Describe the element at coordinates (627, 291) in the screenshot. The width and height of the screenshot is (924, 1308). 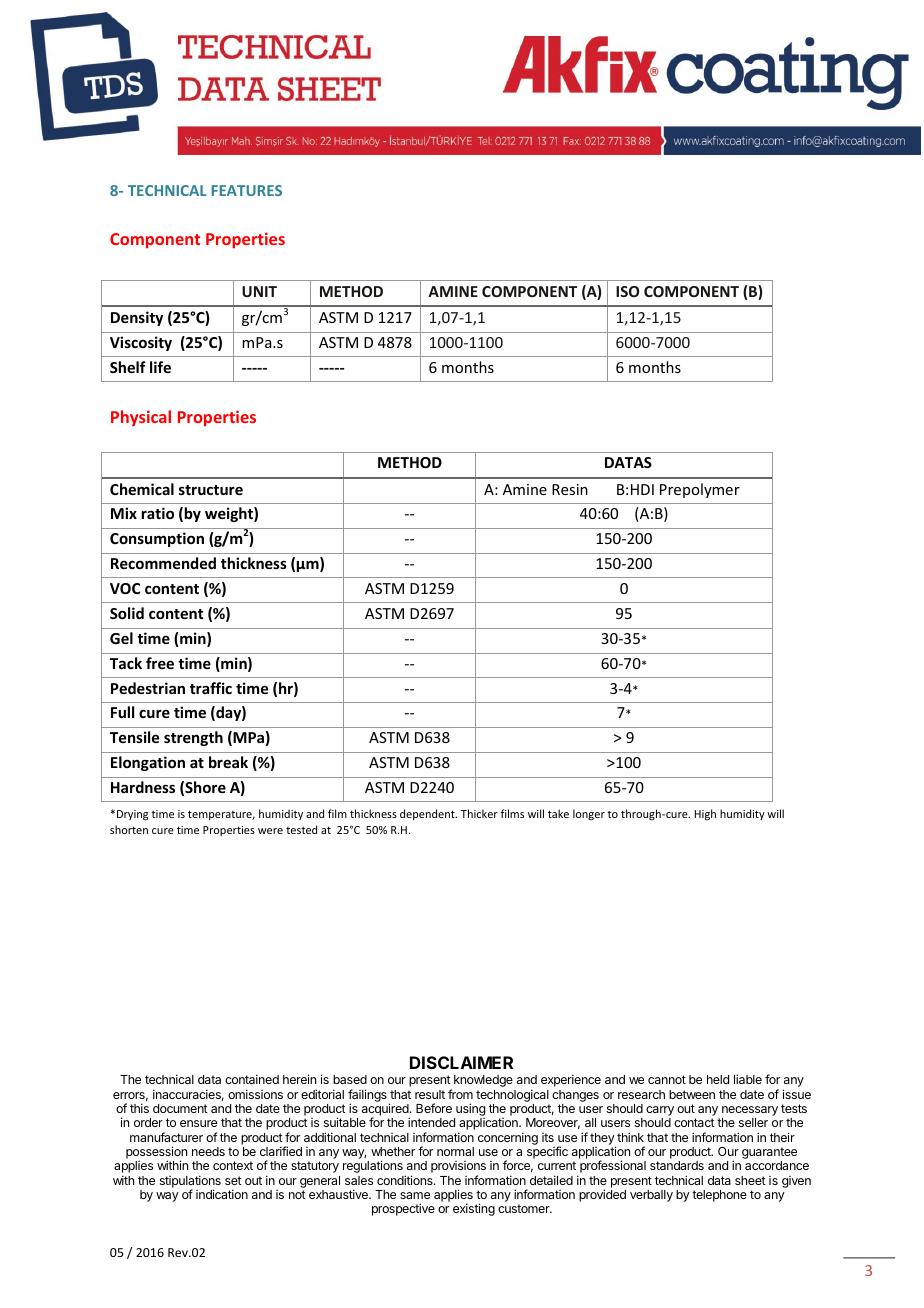
I see `ISO` at that location.
